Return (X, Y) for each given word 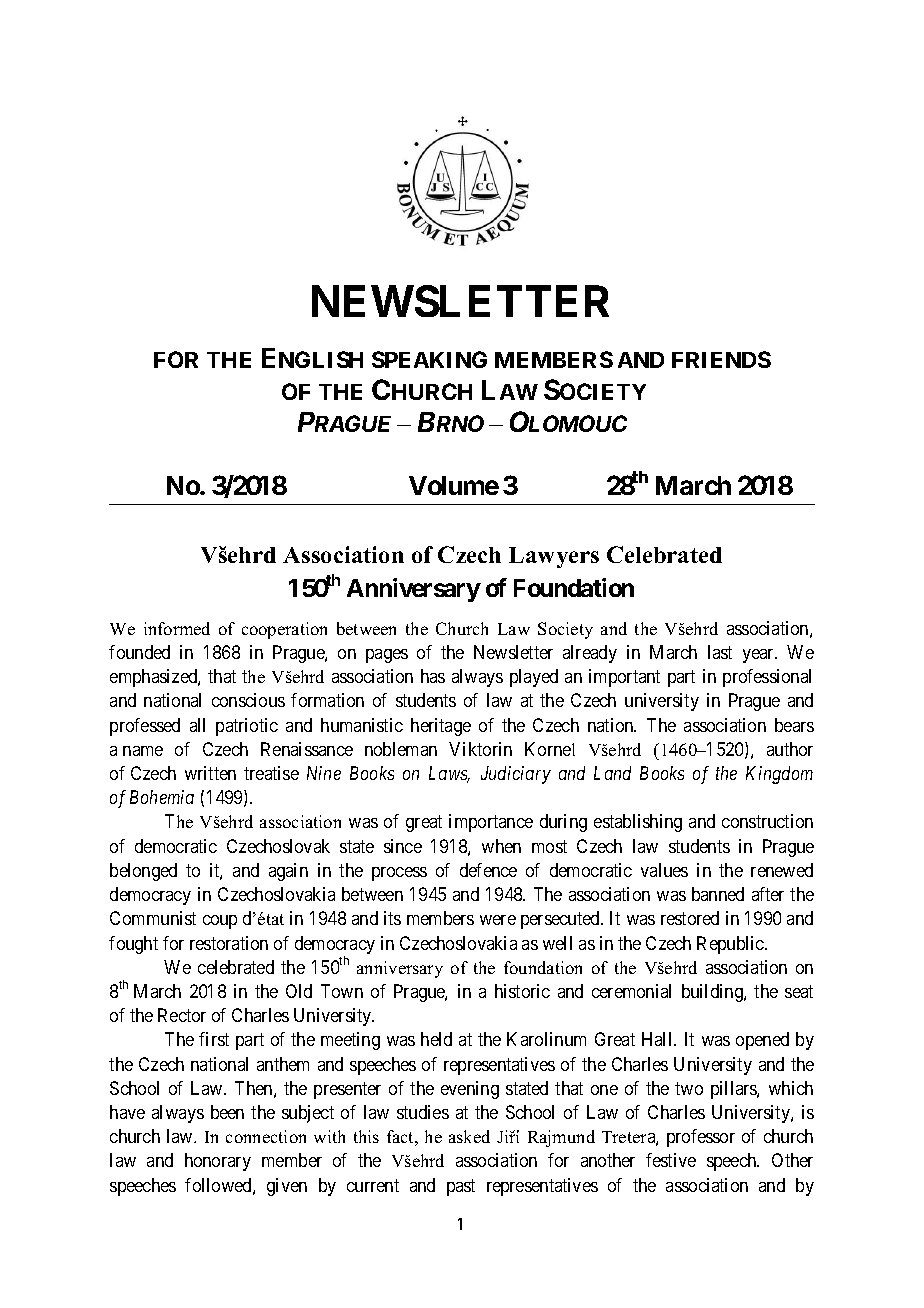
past (461, 1187)
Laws (449, 774)
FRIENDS (721, 359)
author (790, 749)
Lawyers (554, 557)
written (210, 773)
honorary (218, 1162)
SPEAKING (429, 359)
